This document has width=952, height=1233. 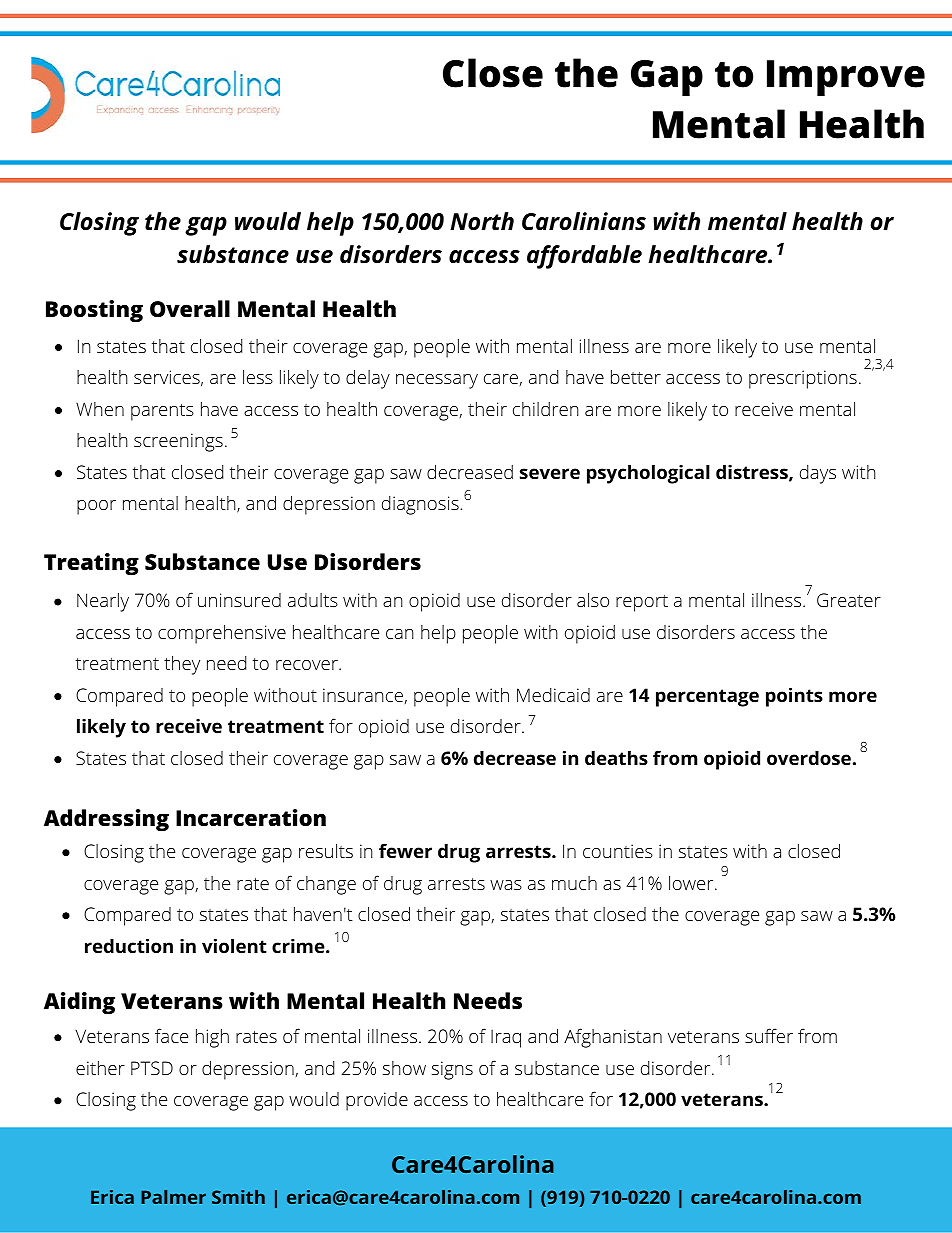 What do you see at coordinates (818, 474) in the document?
I see `days` at bounding box center [818, 474].
